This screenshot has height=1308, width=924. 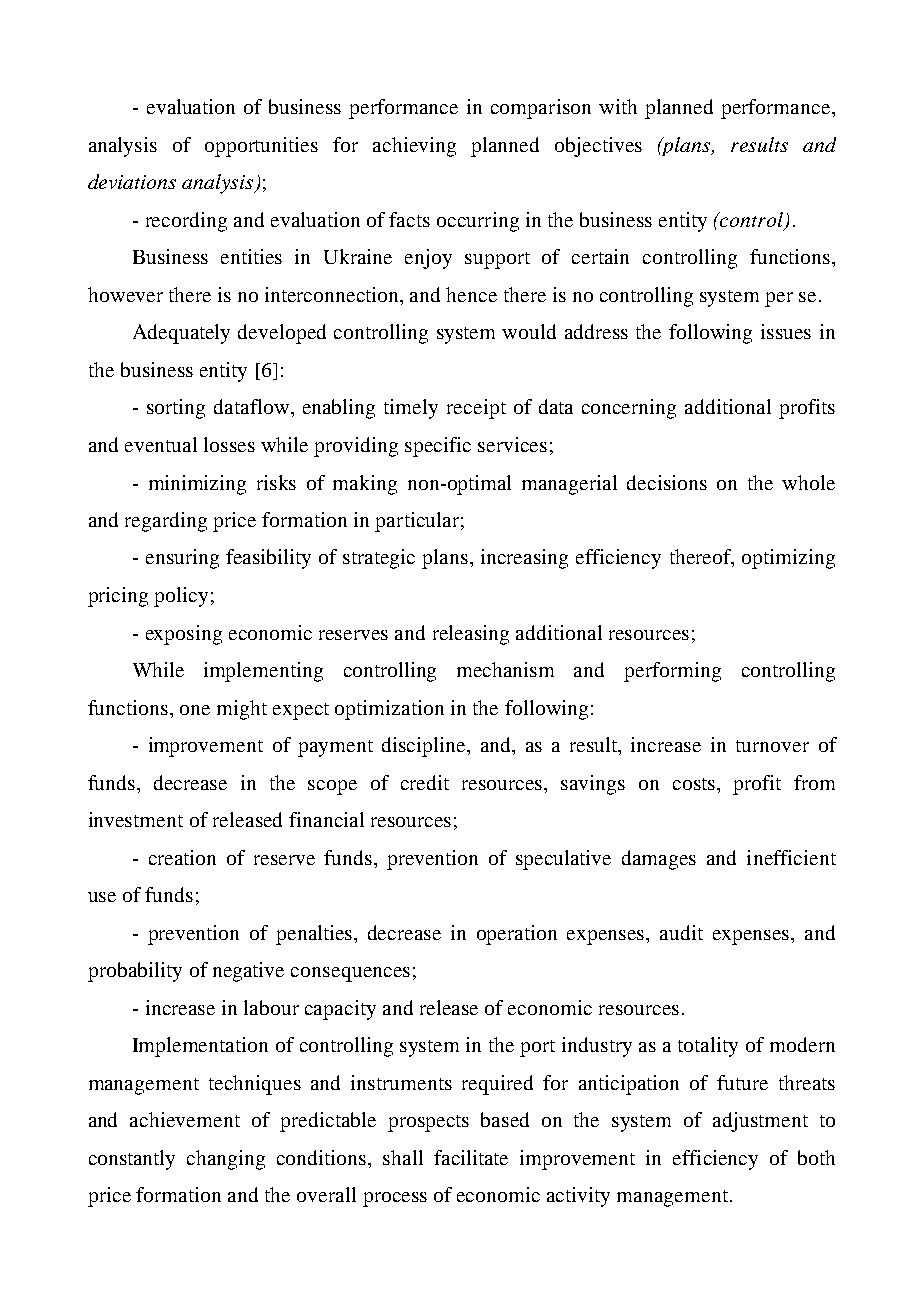 I want to click on with, so click(x=618, y=106).
